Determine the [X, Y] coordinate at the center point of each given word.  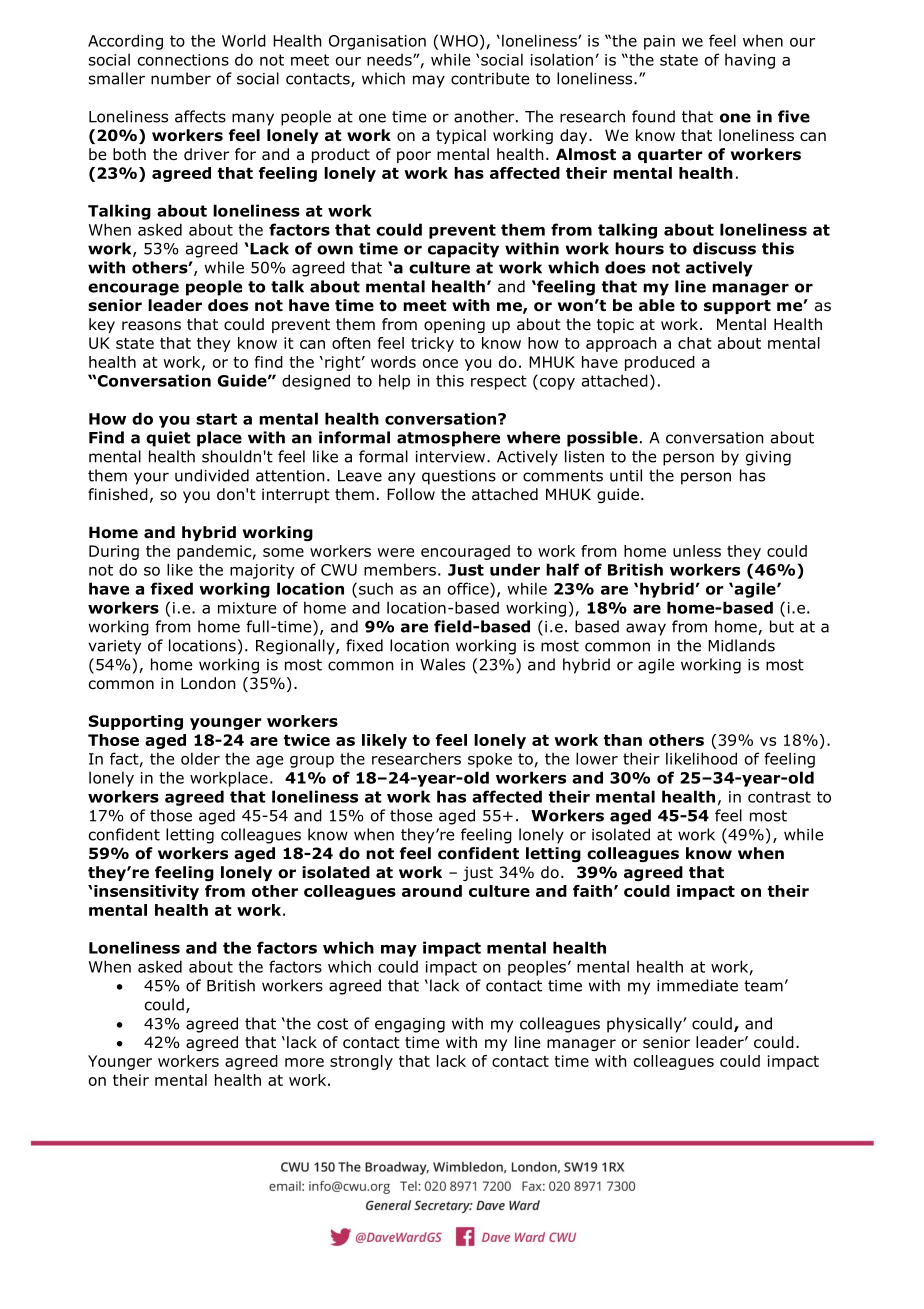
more [304, 1062]
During [114, 552]
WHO [459, 41]
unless [697, 551]
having [750, 61]
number [181, 78]
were [396, 552]
